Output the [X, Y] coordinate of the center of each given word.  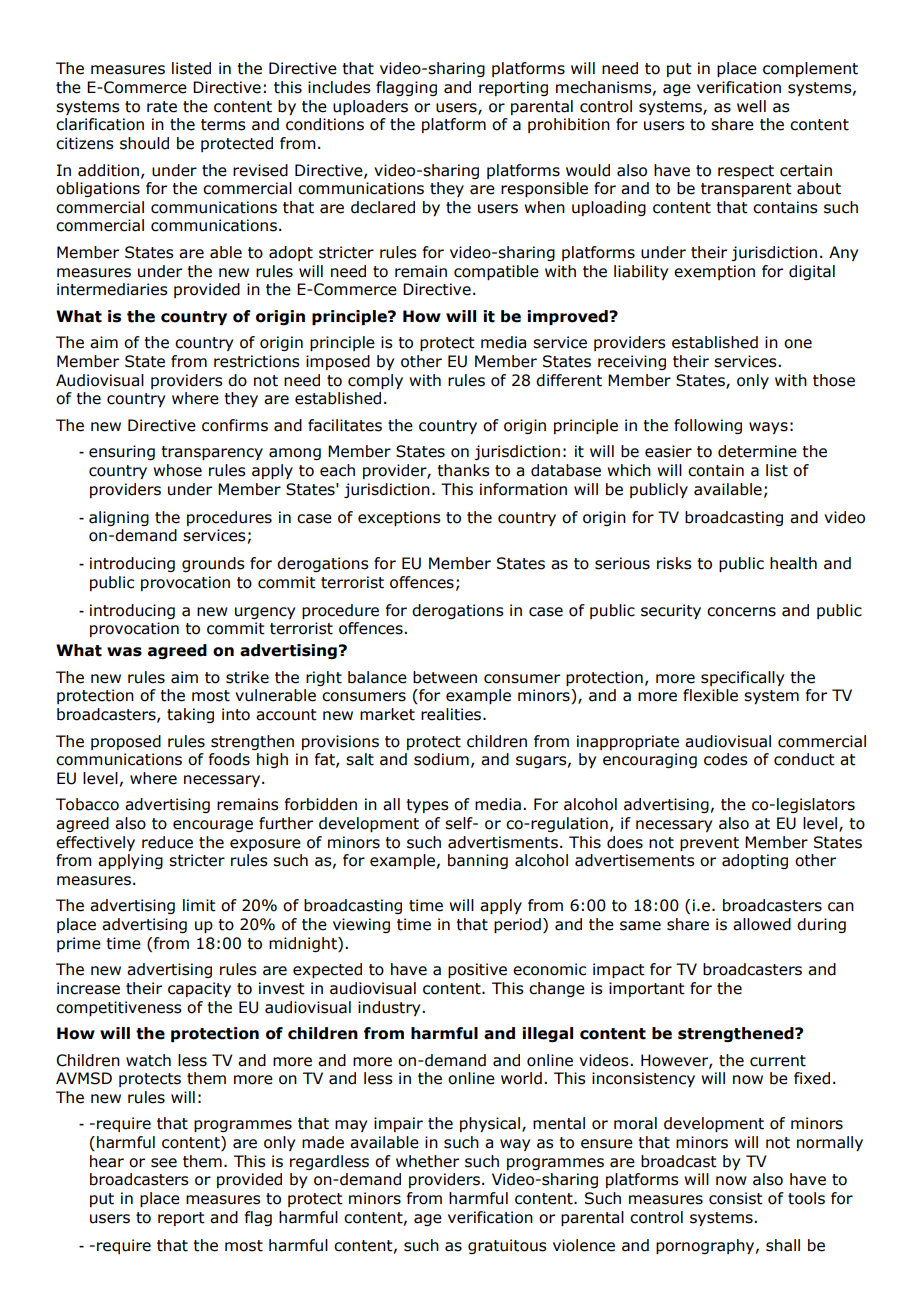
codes [726, 759]
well [751, 106]
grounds [213, 564]
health [793, 563]
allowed [762, 924]
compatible [496, 272]
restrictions [257, 361]
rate [162, 107]
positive [477, 970]
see [164, 1163]
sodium [441, 759]
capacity [199, 989]
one [798, 344]
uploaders [370, 107]
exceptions [399, 518]
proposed [126, 742]
